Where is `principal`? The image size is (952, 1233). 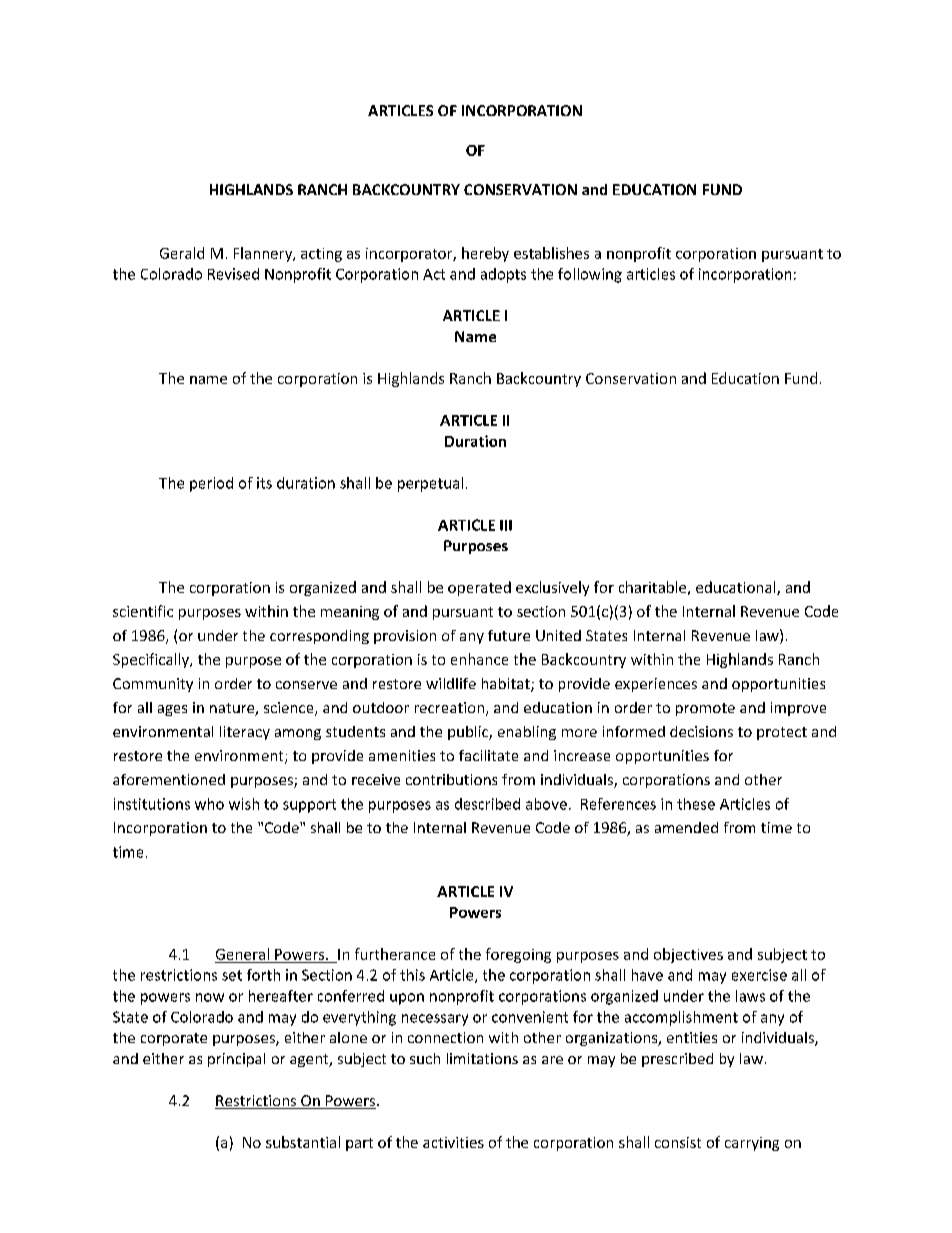 principal is located at coordinates (236, 1060).
